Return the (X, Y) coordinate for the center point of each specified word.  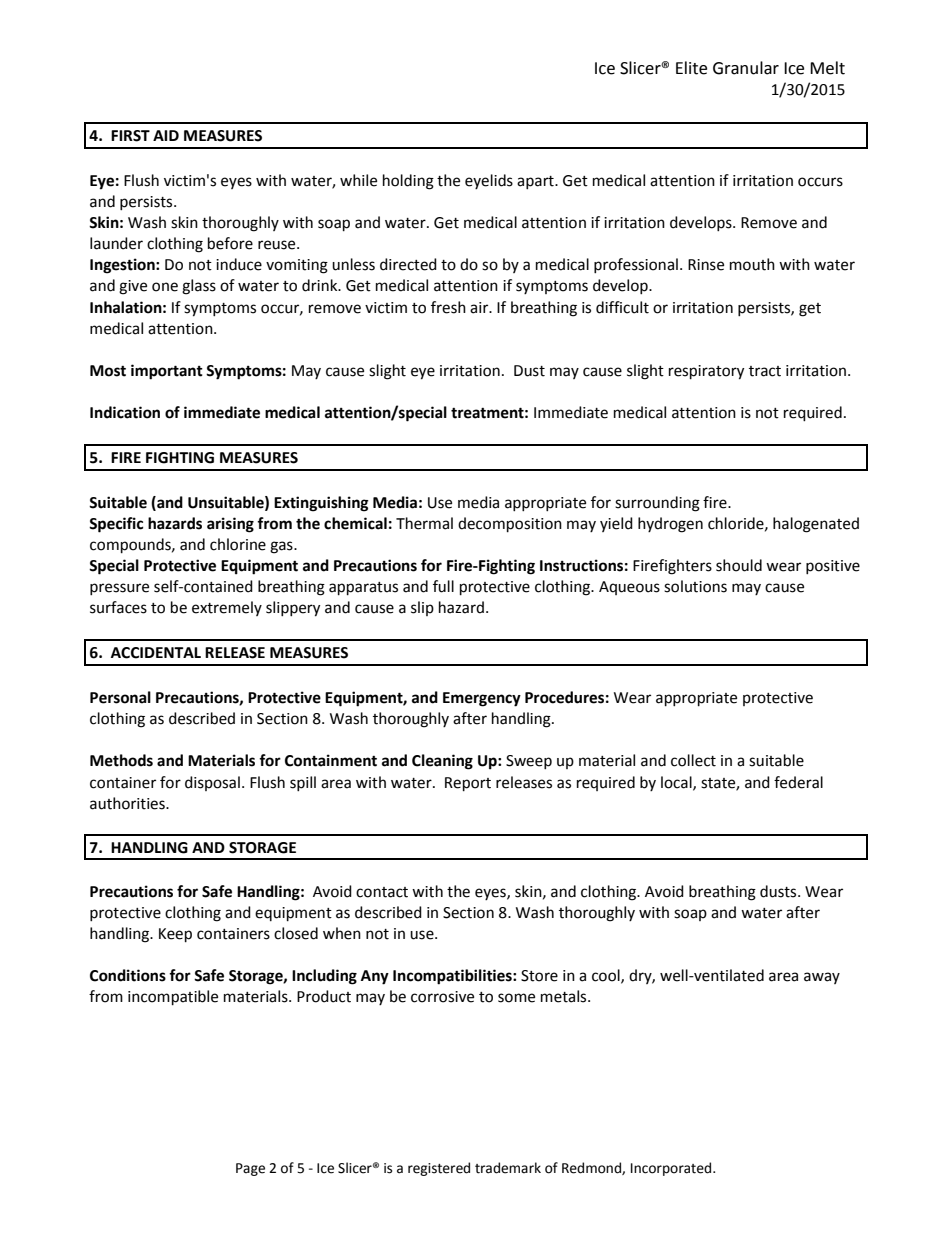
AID (166, 135)
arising (230, 525)
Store (539, 976)
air (480, 308)
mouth (752, 264)
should (739, 565)
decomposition (510, 525)
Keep (175, 935)
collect (693, 760)
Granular (746, 68)
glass (199, 287)
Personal (120, 697)
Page (250, 1169)
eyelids (489, 181)
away (822, 978)
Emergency (482, 699)
